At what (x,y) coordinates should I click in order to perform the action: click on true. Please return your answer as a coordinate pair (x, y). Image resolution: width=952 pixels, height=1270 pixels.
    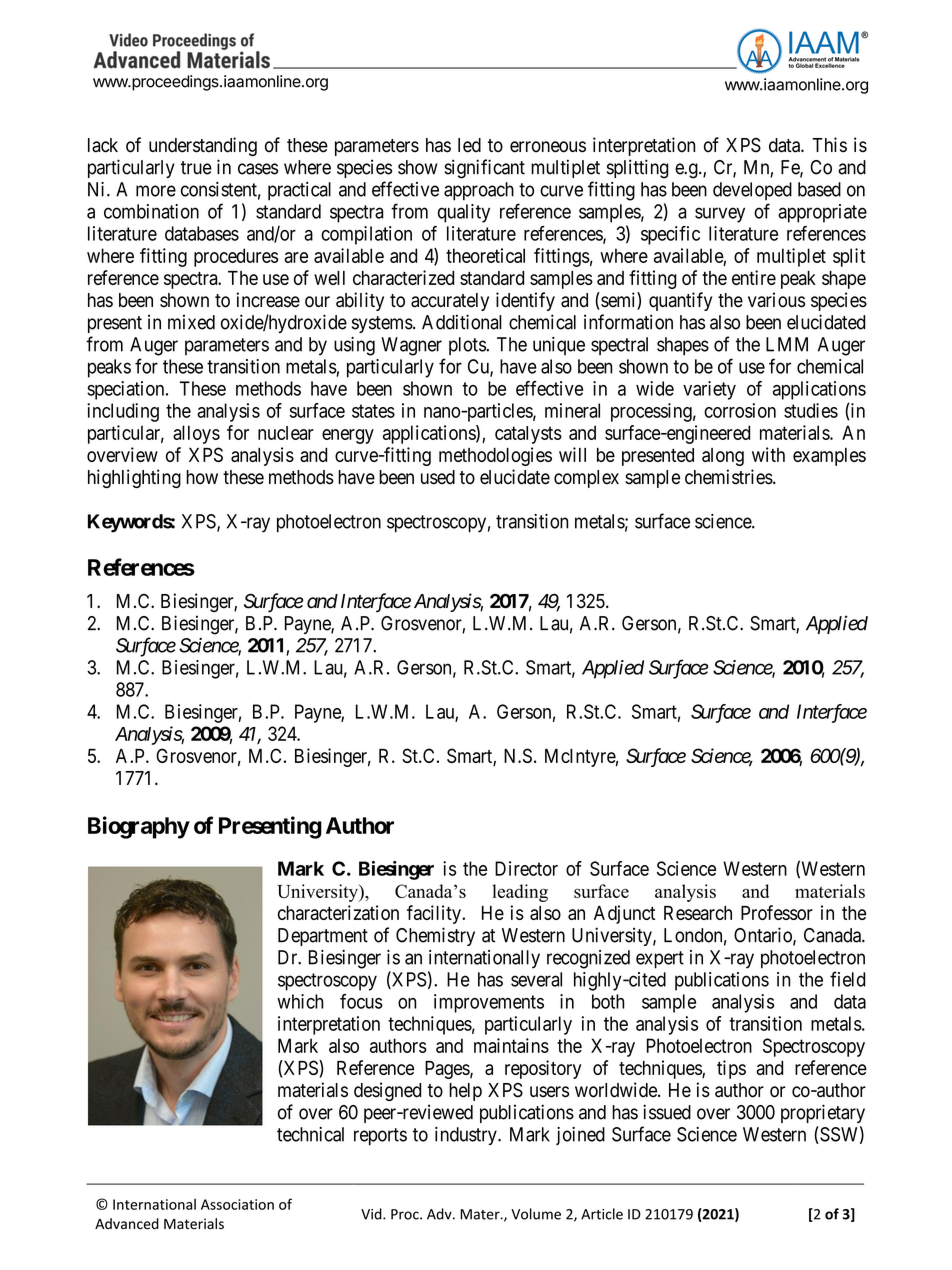
    Looking at the image, I should click on (196, 168).
